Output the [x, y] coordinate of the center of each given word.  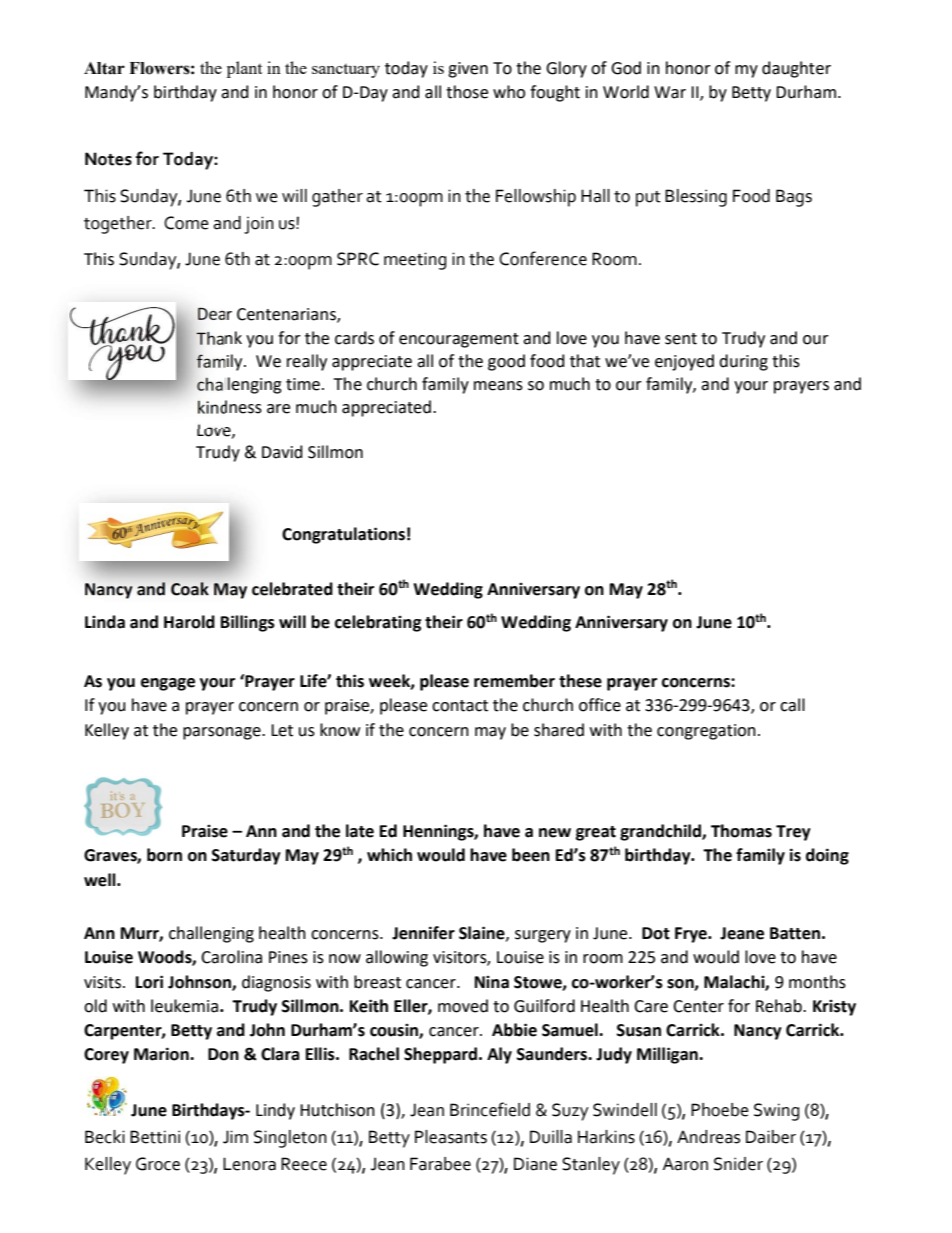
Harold [189, 622]
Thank [219, 338]
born [164, 855]
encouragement [459, 340]
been [531, 855]
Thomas [741, 831]
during [743, 362]
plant [244, 69]
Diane [535, 1164]
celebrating [378, 623]
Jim [235, 1137]
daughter [796, 69]
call [792, 705]
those [467, 92]
